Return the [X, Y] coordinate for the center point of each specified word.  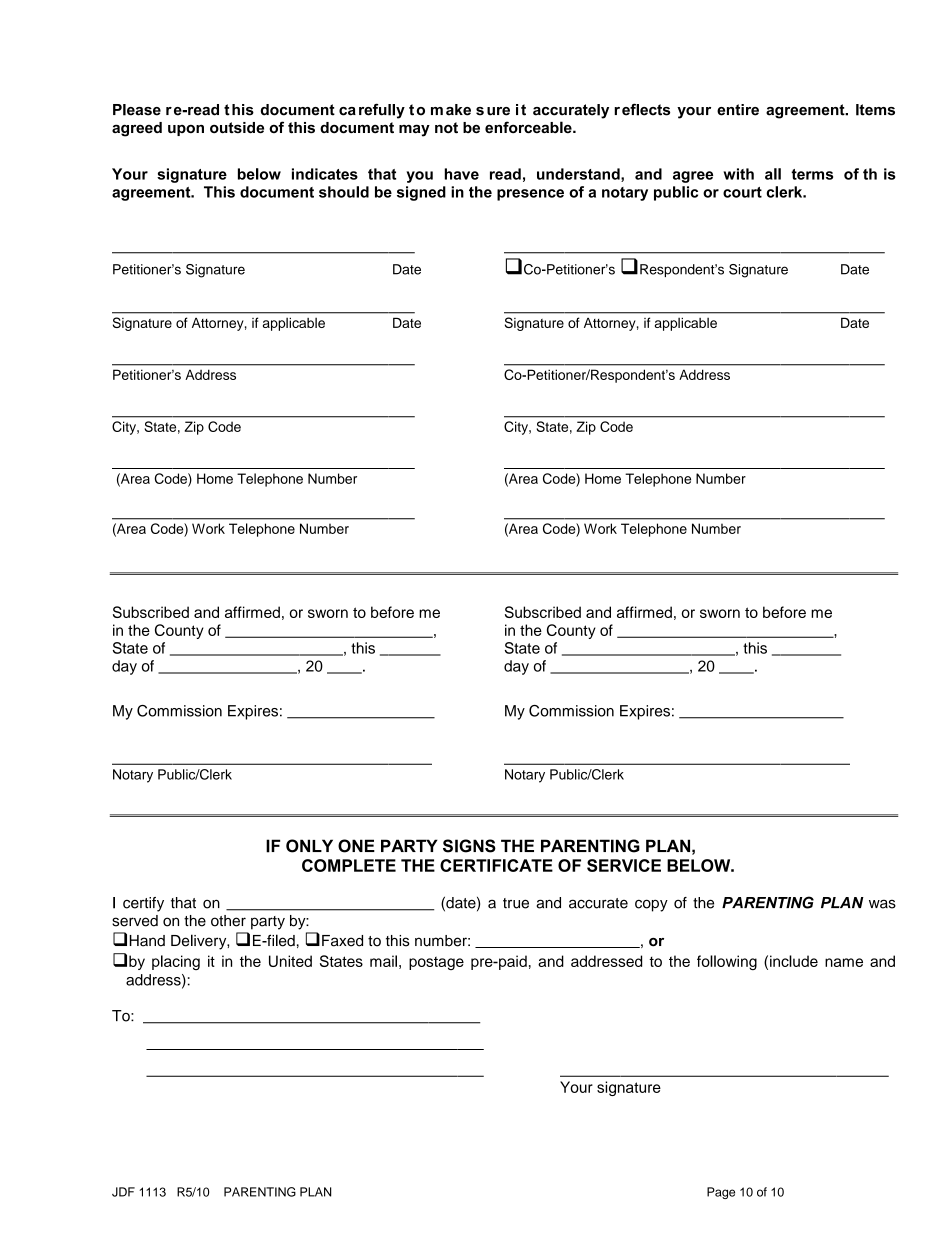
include [794, 961]
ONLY [309, 846]
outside [237, 128]
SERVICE [624, 865]
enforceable [529, 127]
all [773, 174]
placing [176, 962]
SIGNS [469, 846]
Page [721, 1193]
